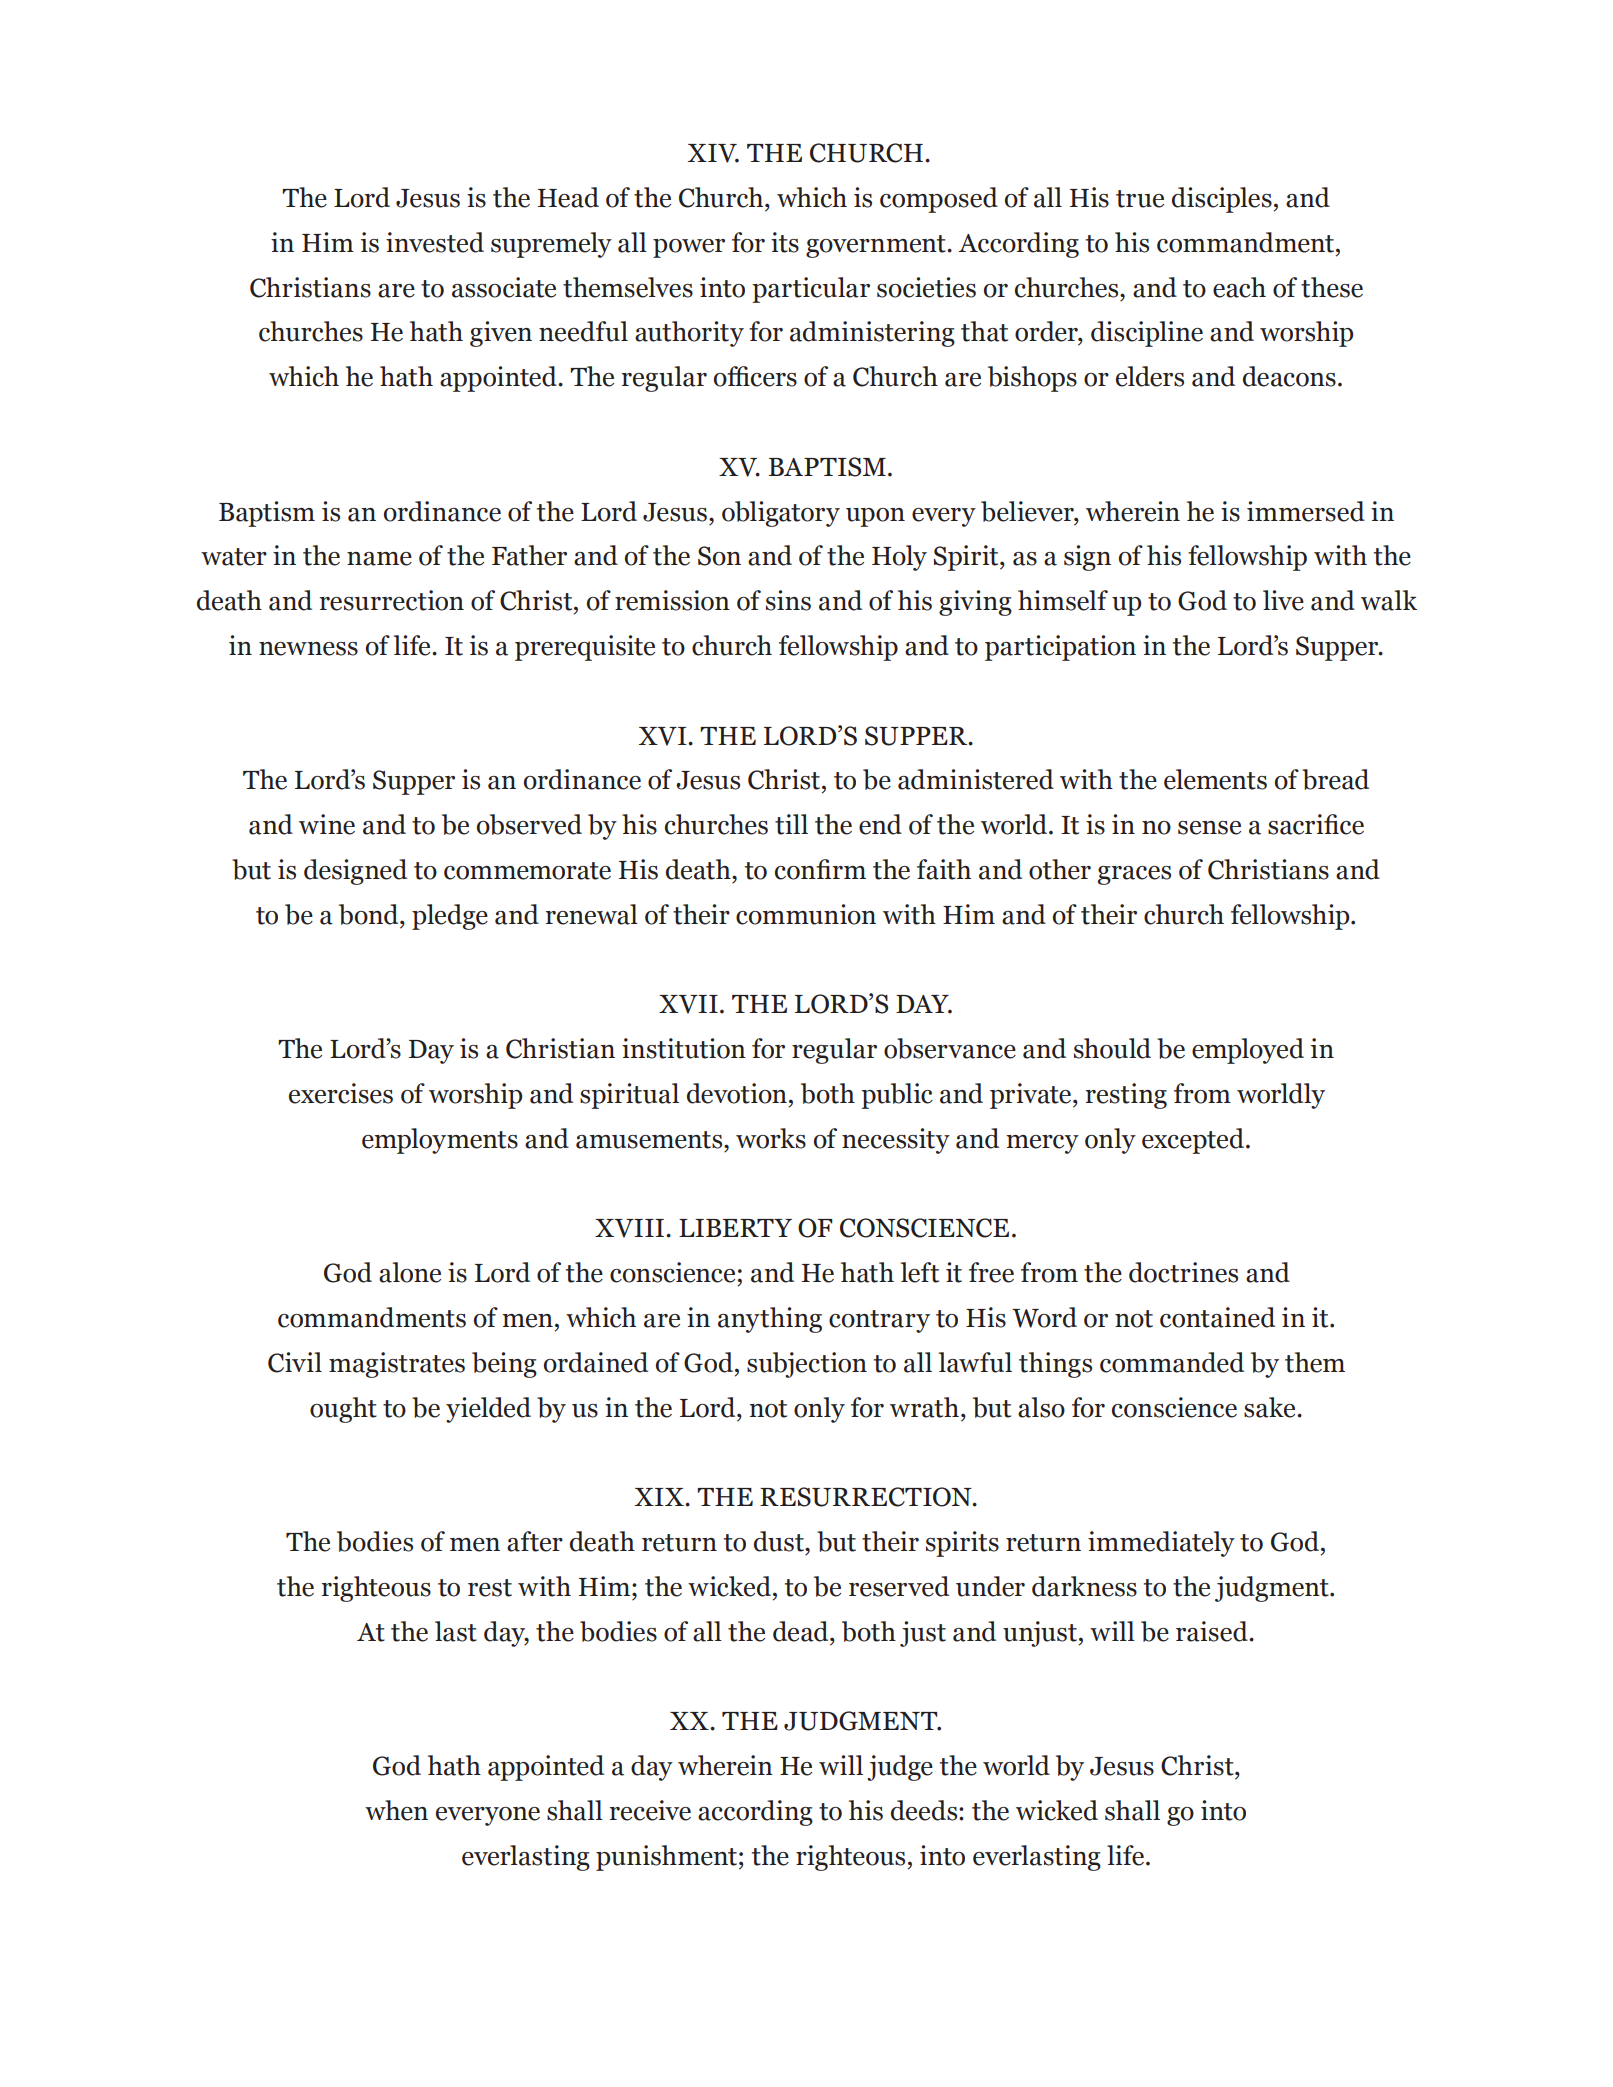  I want to click on judge, so click(900, 1768).
